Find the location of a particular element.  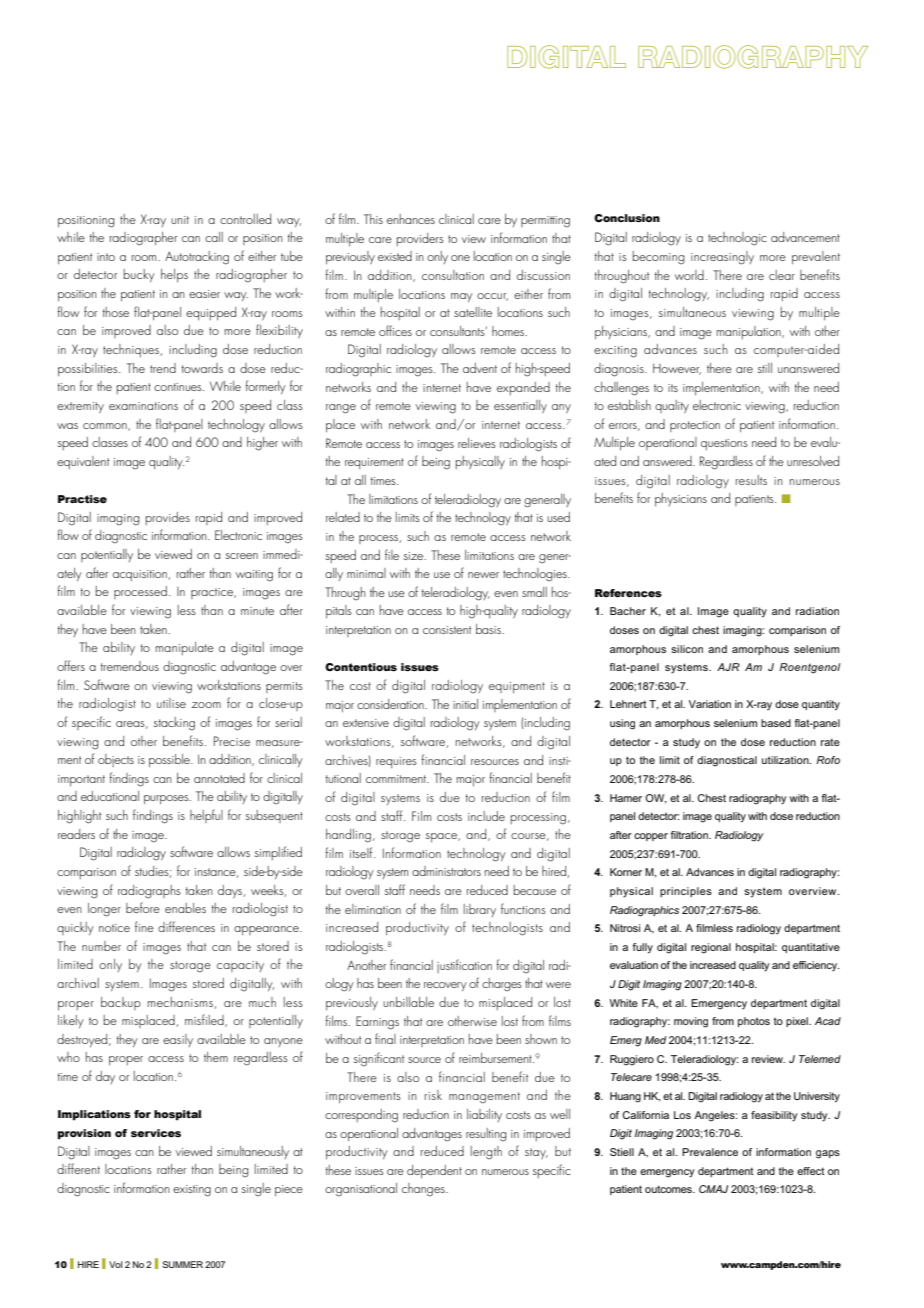

technologic is located at coordinates (737, 239).
